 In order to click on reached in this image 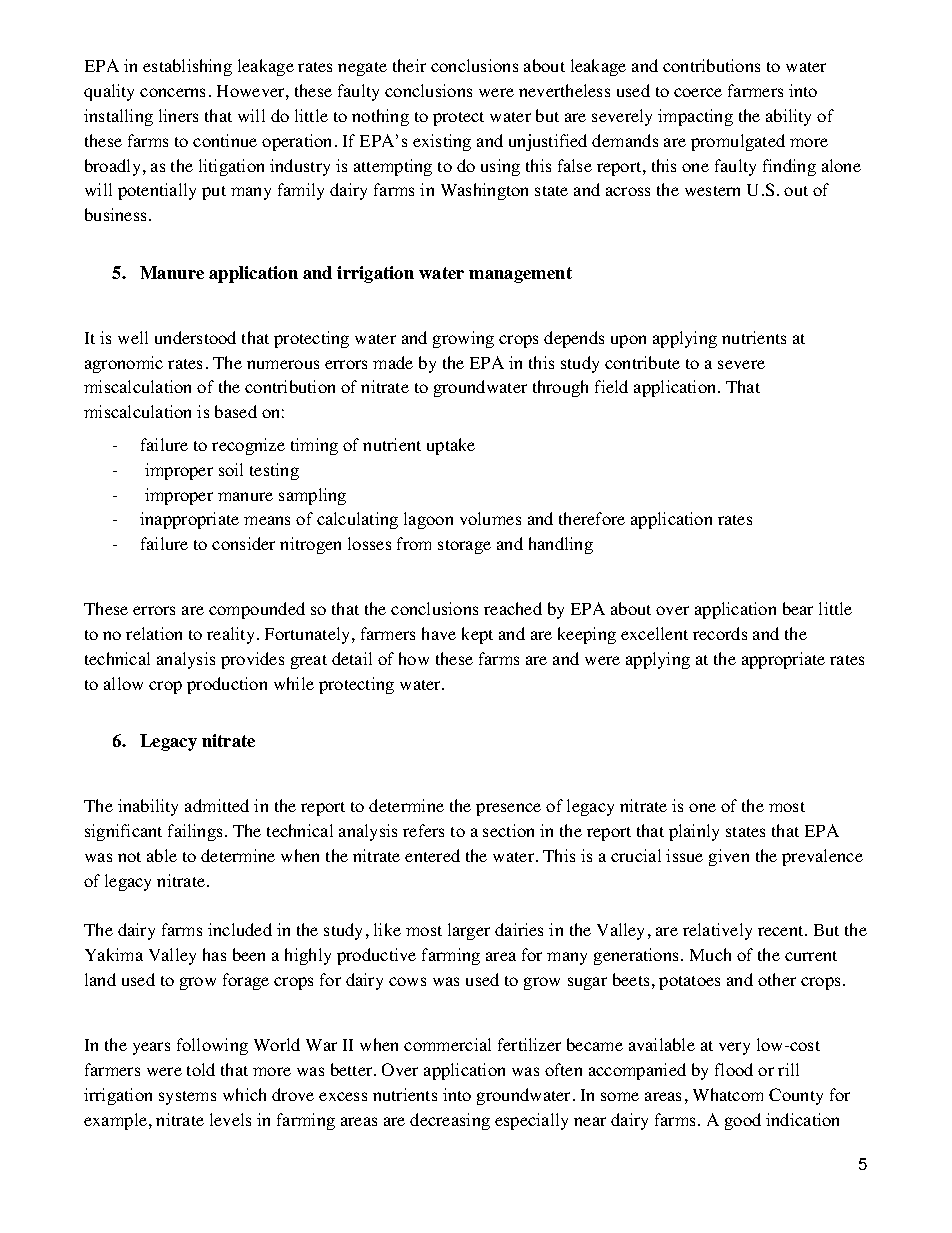, I will do `click(513, 608)`.
